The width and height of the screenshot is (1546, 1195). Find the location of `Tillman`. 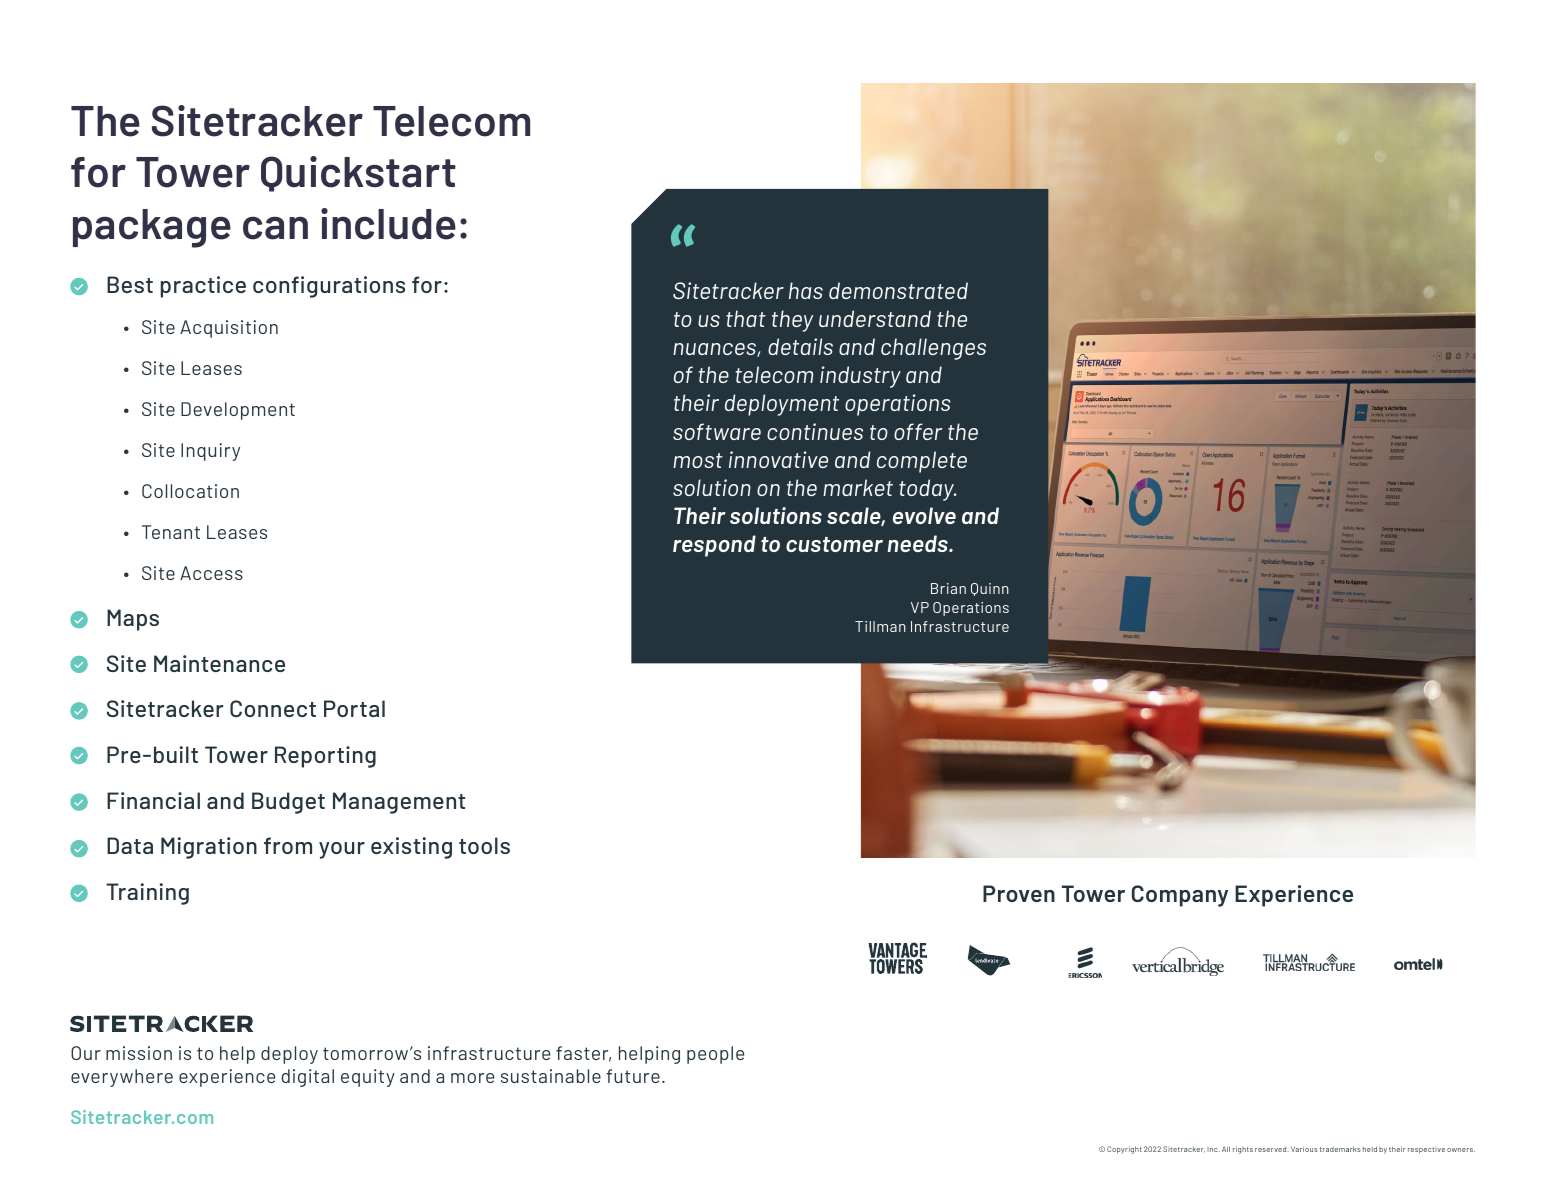

Tillman is located at coordinates (880, 626).
